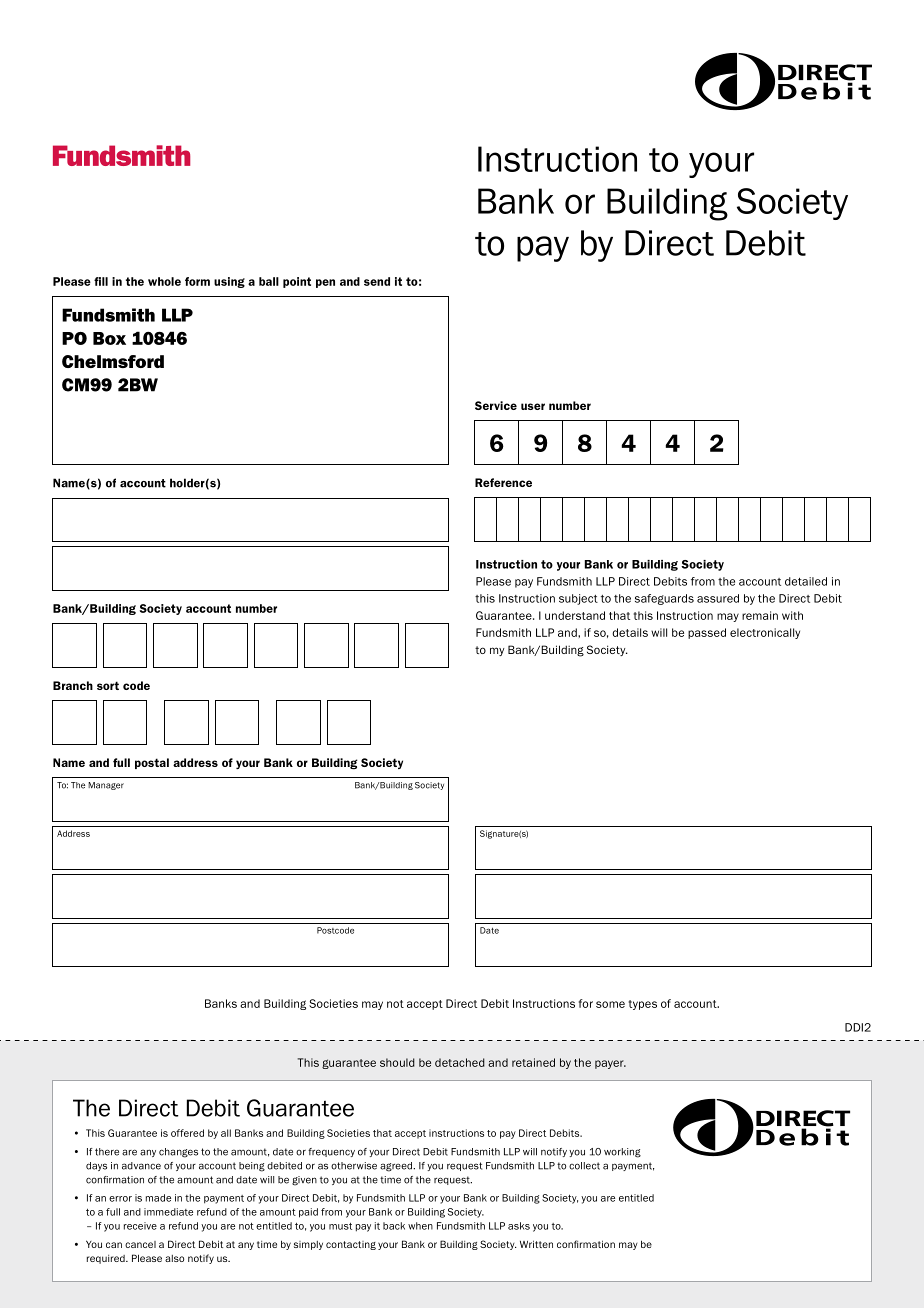 The height and width of the image is (1308, 924). Describe the element at coordinates (707, 633) in the image. I see `passed` at that location.
